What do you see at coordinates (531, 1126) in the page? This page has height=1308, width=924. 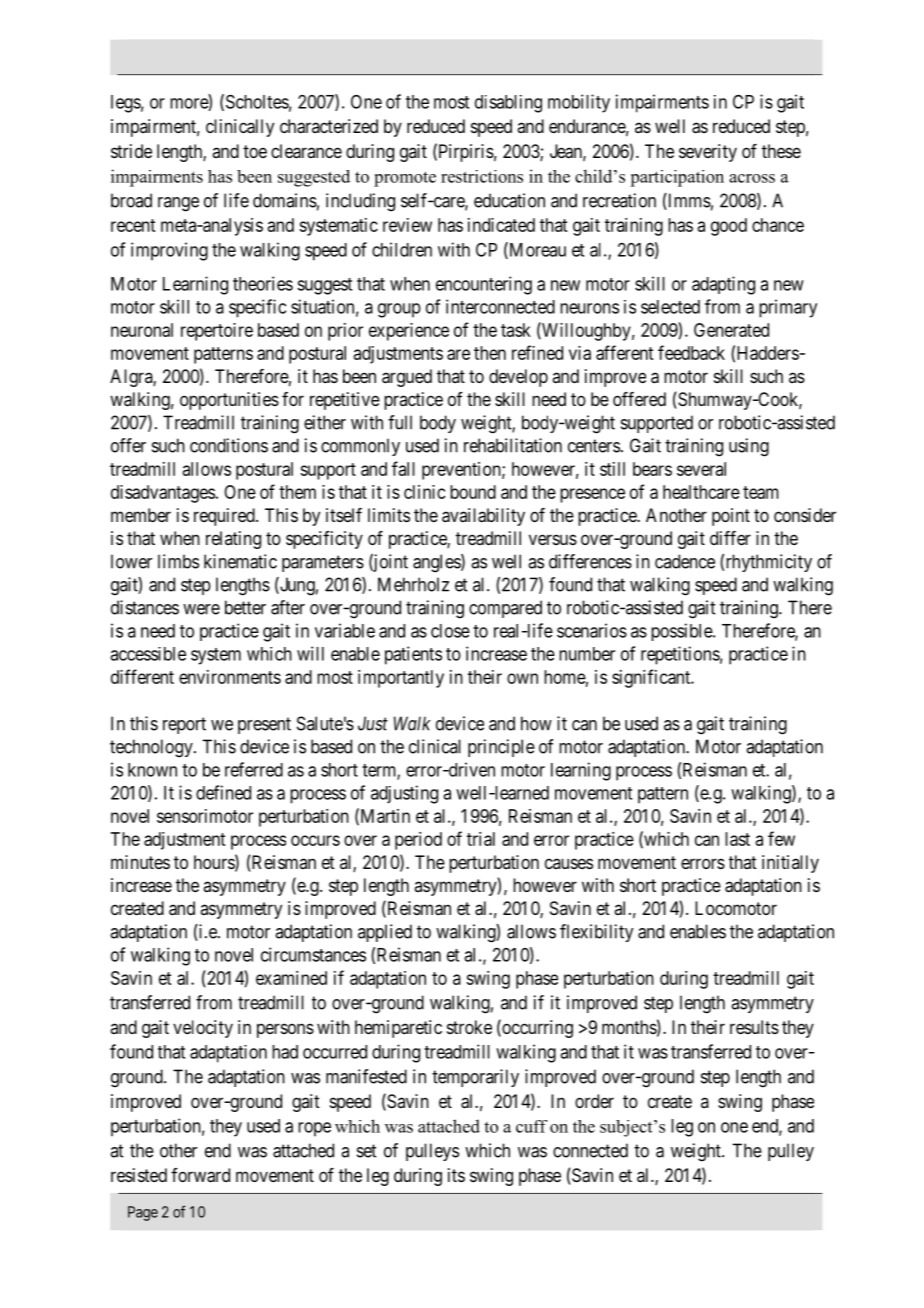 I see `cuff` at bounding box center [531, 1126].
